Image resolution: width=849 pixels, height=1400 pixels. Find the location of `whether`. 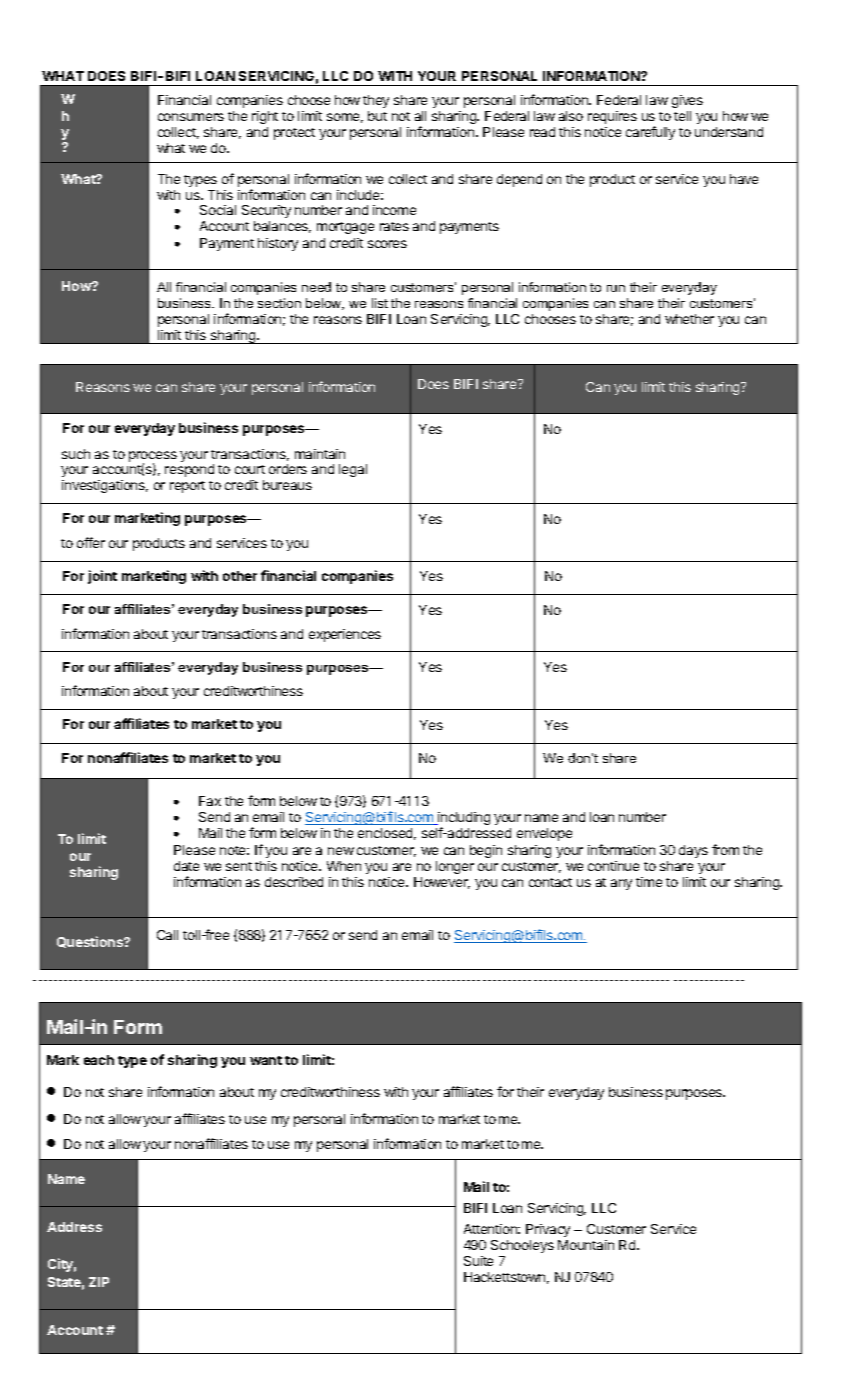

whether is located at coordinates (689, 319).
